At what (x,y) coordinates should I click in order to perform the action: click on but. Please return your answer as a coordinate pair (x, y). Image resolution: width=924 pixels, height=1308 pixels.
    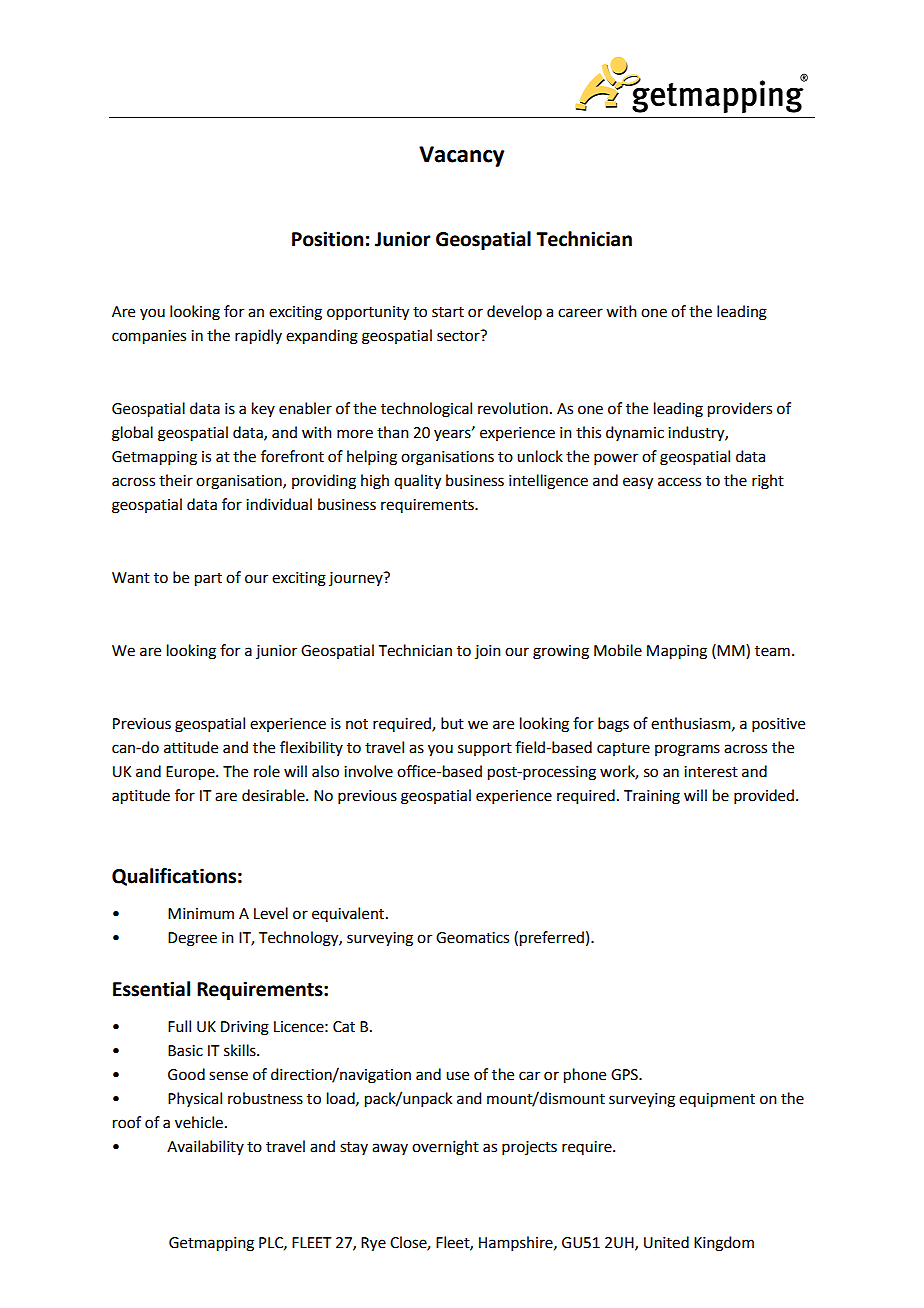
    Looking at the image, I should click on (452, 723).
